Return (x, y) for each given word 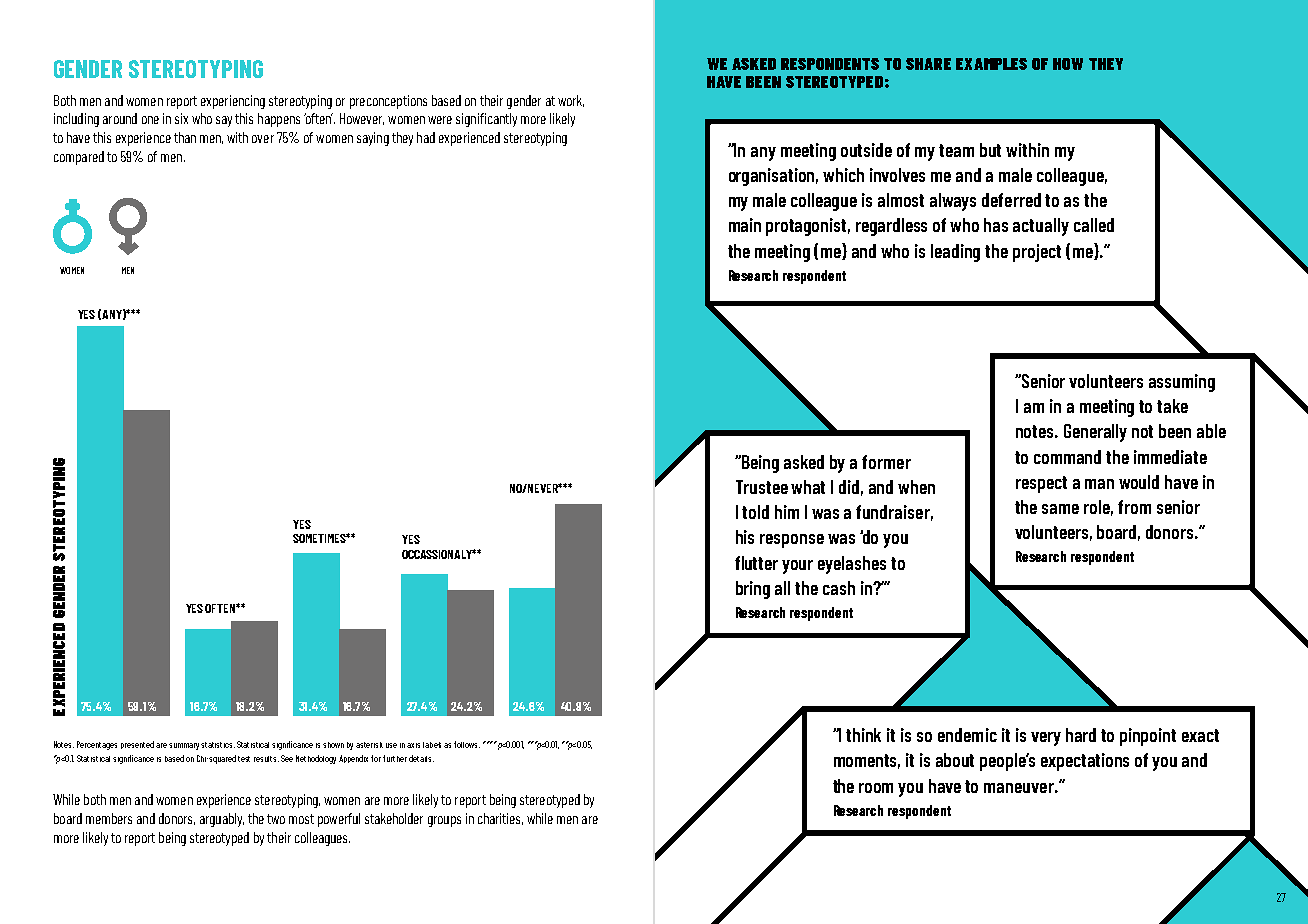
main (745, 225)
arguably (222, 820)
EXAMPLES (991, 64)
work (571, 101)
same (1060, 509)
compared (79, 158)
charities (500, 819)
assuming (1182, 383)
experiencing (233, 102)
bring (753, 590)
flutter (756, 563)
